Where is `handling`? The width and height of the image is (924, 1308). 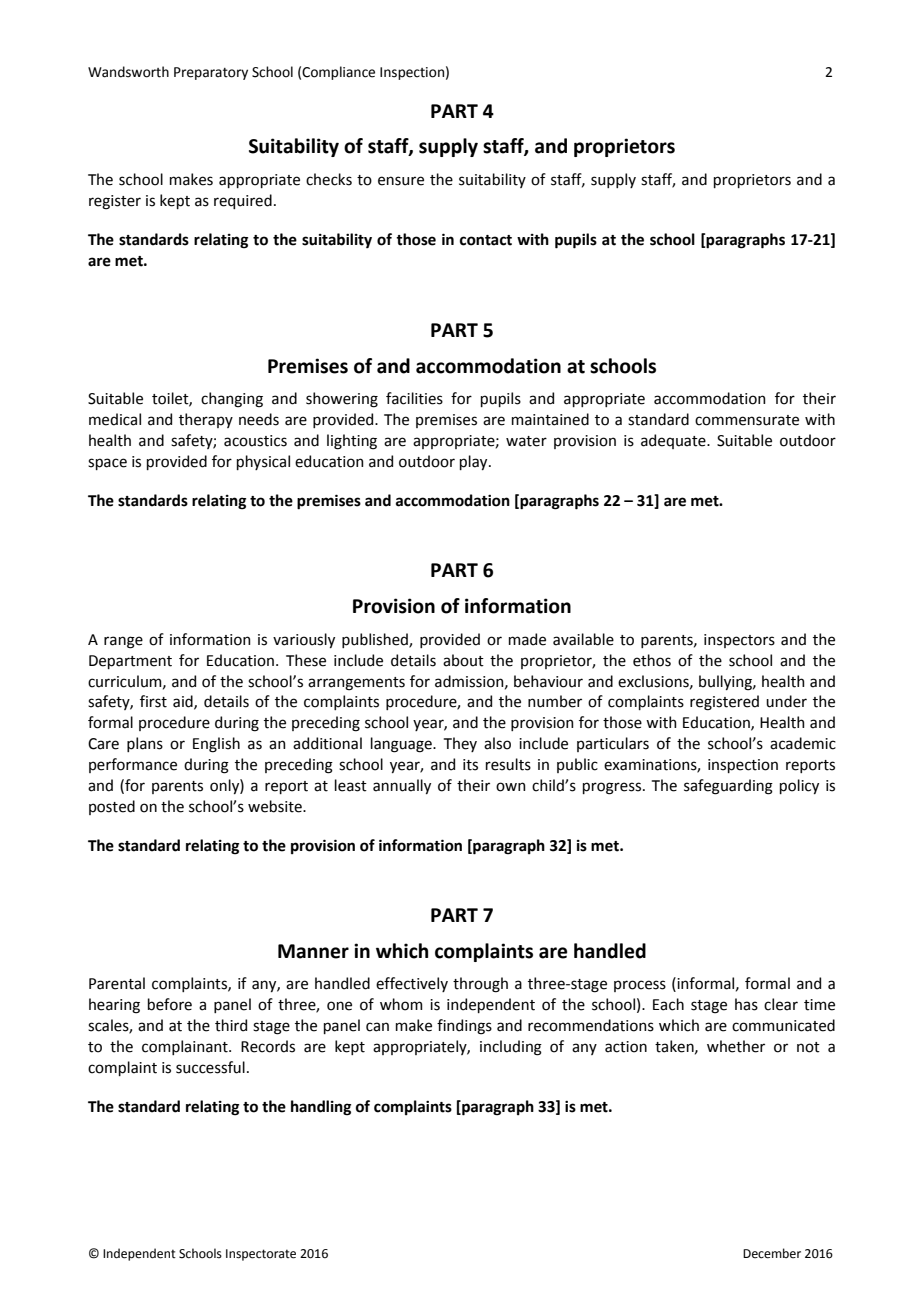
handling is located at coordinates (321, 1108).
